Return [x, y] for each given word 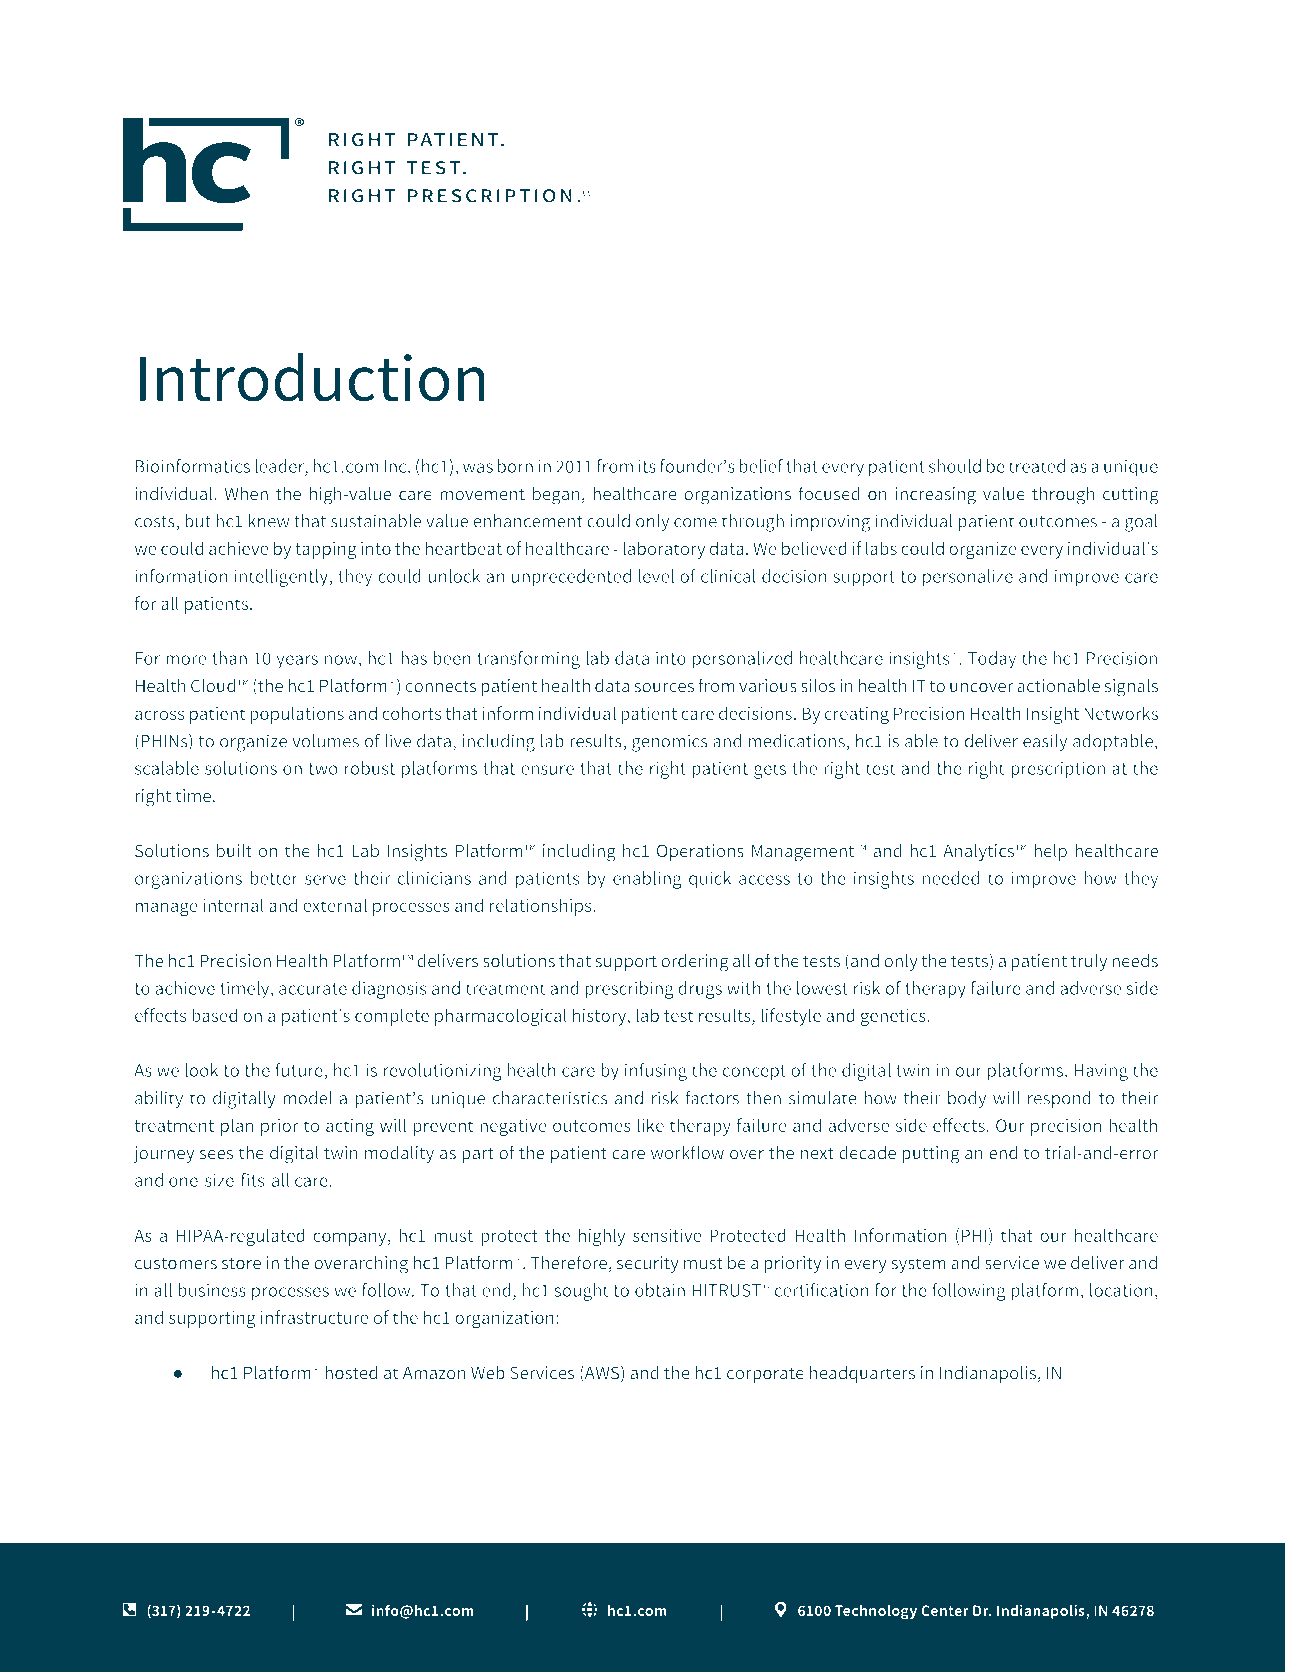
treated [1037, 466]
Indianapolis [989, 1374]
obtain [660, 1290]
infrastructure [314, 1317]
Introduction [312, 377]
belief [761, 466]
